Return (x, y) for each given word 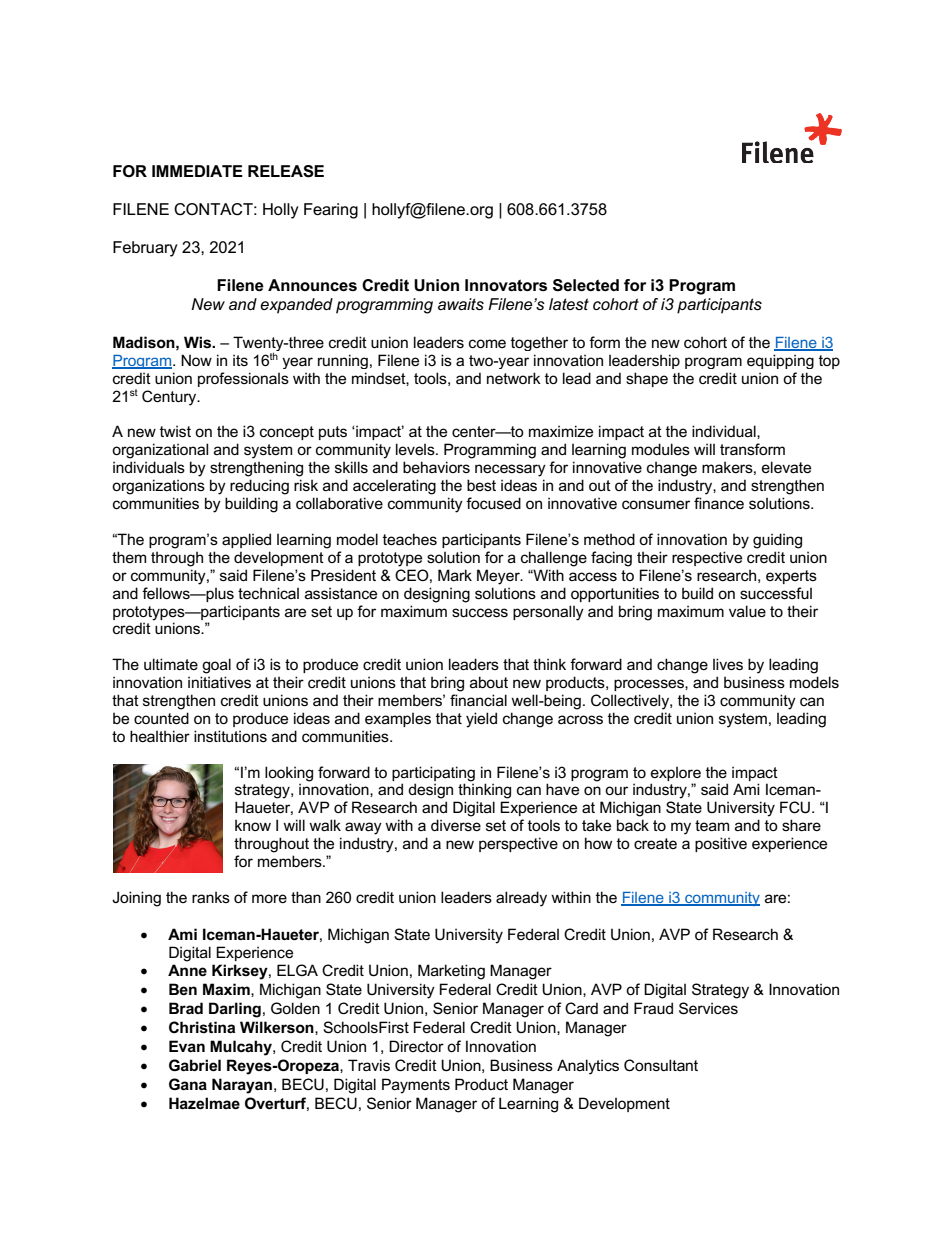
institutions (230, 736)
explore (676, 774)
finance (719, 503)
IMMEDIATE (197, 171)
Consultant (661, 1065)
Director (416, 1046)
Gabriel (195, 1065)
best (481, 485)
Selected (586, 285)
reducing (259, 487)
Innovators (506, 285)
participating (433, 774)
